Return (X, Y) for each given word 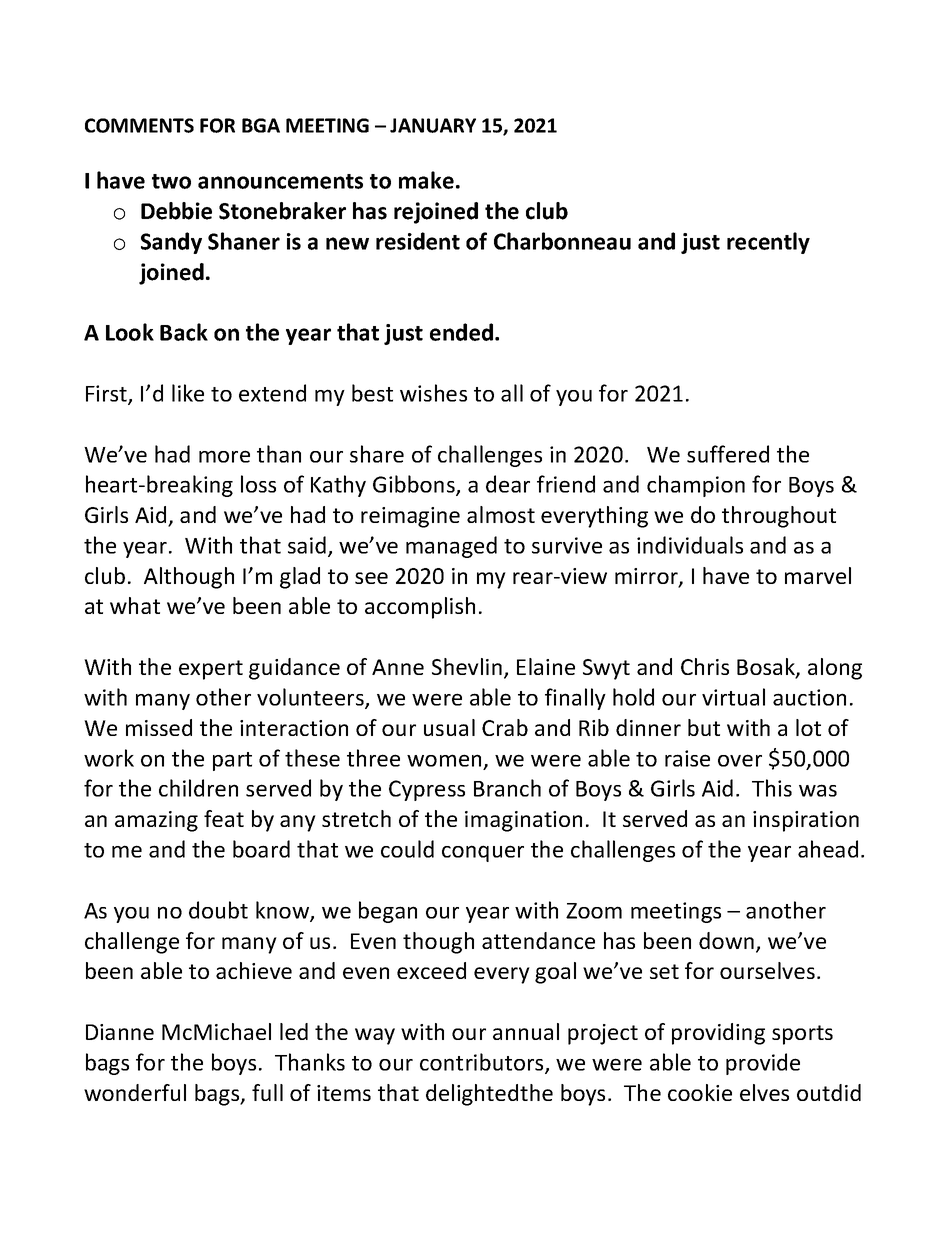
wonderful (135, 1092)
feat (224, 818)
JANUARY (433, 125)
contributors (483, 1063)
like (188, 393)
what (135, 605)
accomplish (420, 608)
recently (768, 243)
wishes (433, 393)
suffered (728, 454)
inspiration (806, 821)
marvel (818, 575)
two (171, 181)
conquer (483, 853)
